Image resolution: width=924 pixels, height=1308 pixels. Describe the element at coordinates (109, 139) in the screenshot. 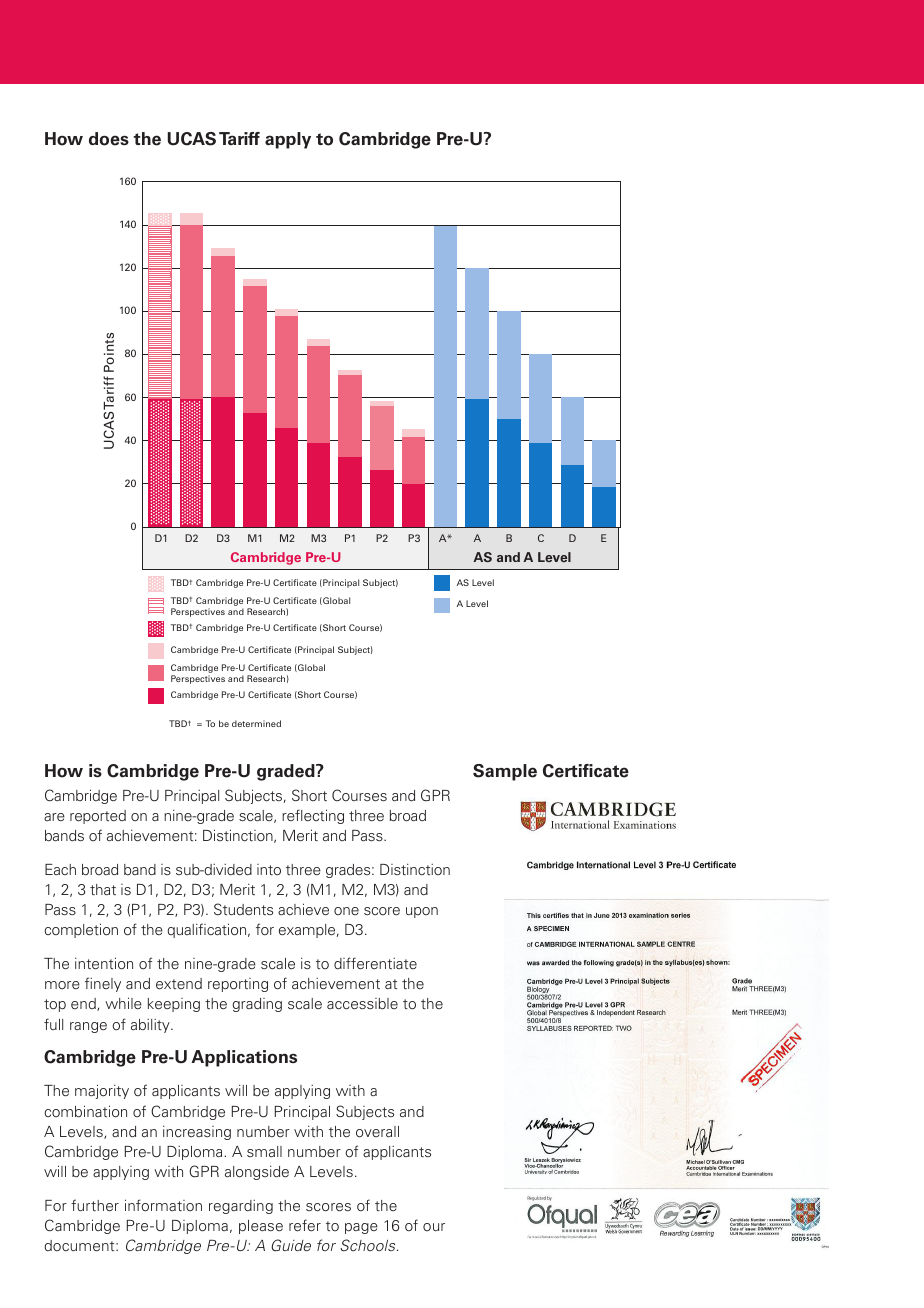

I see `does` at that location.
